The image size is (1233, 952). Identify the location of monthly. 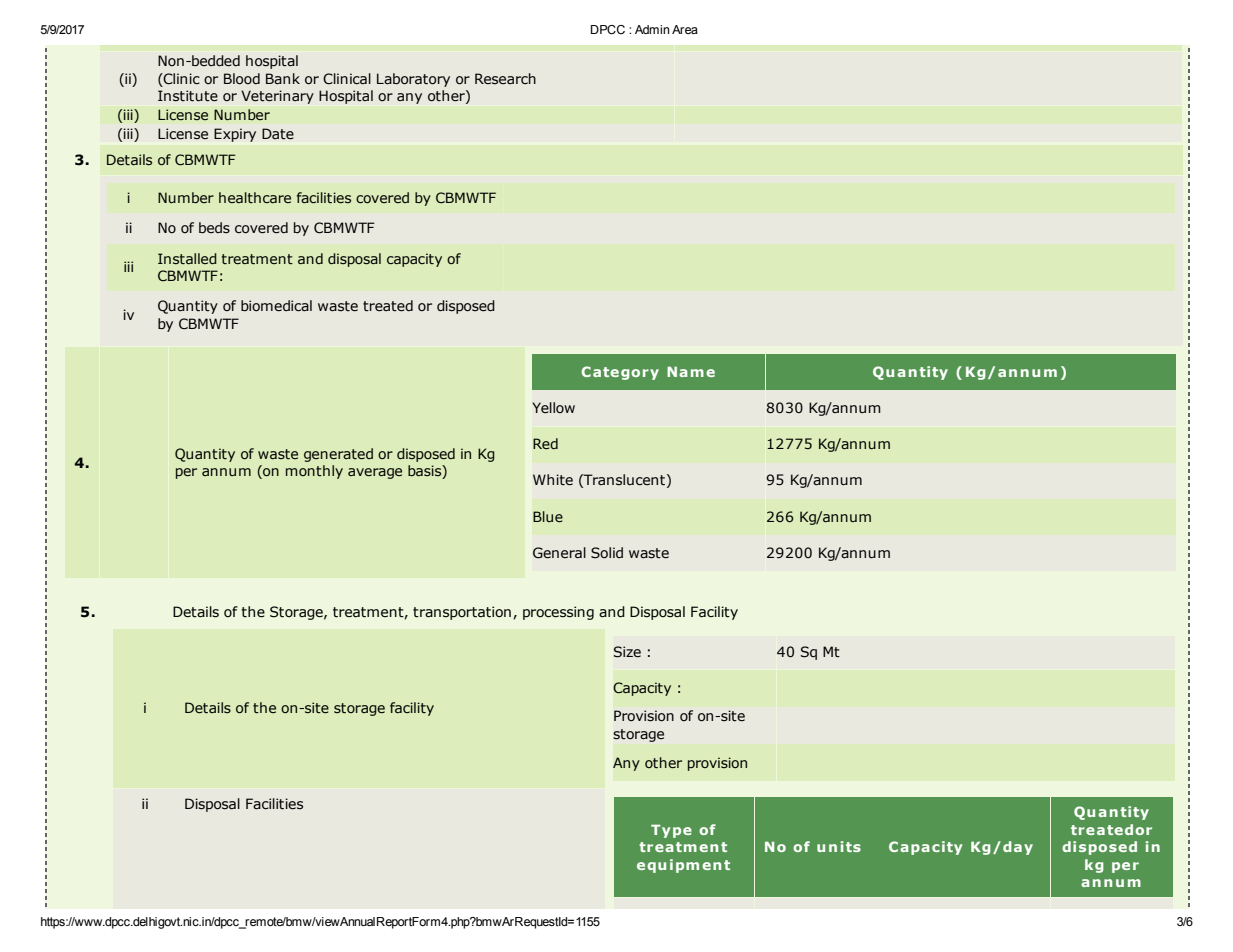
(314, 472).
